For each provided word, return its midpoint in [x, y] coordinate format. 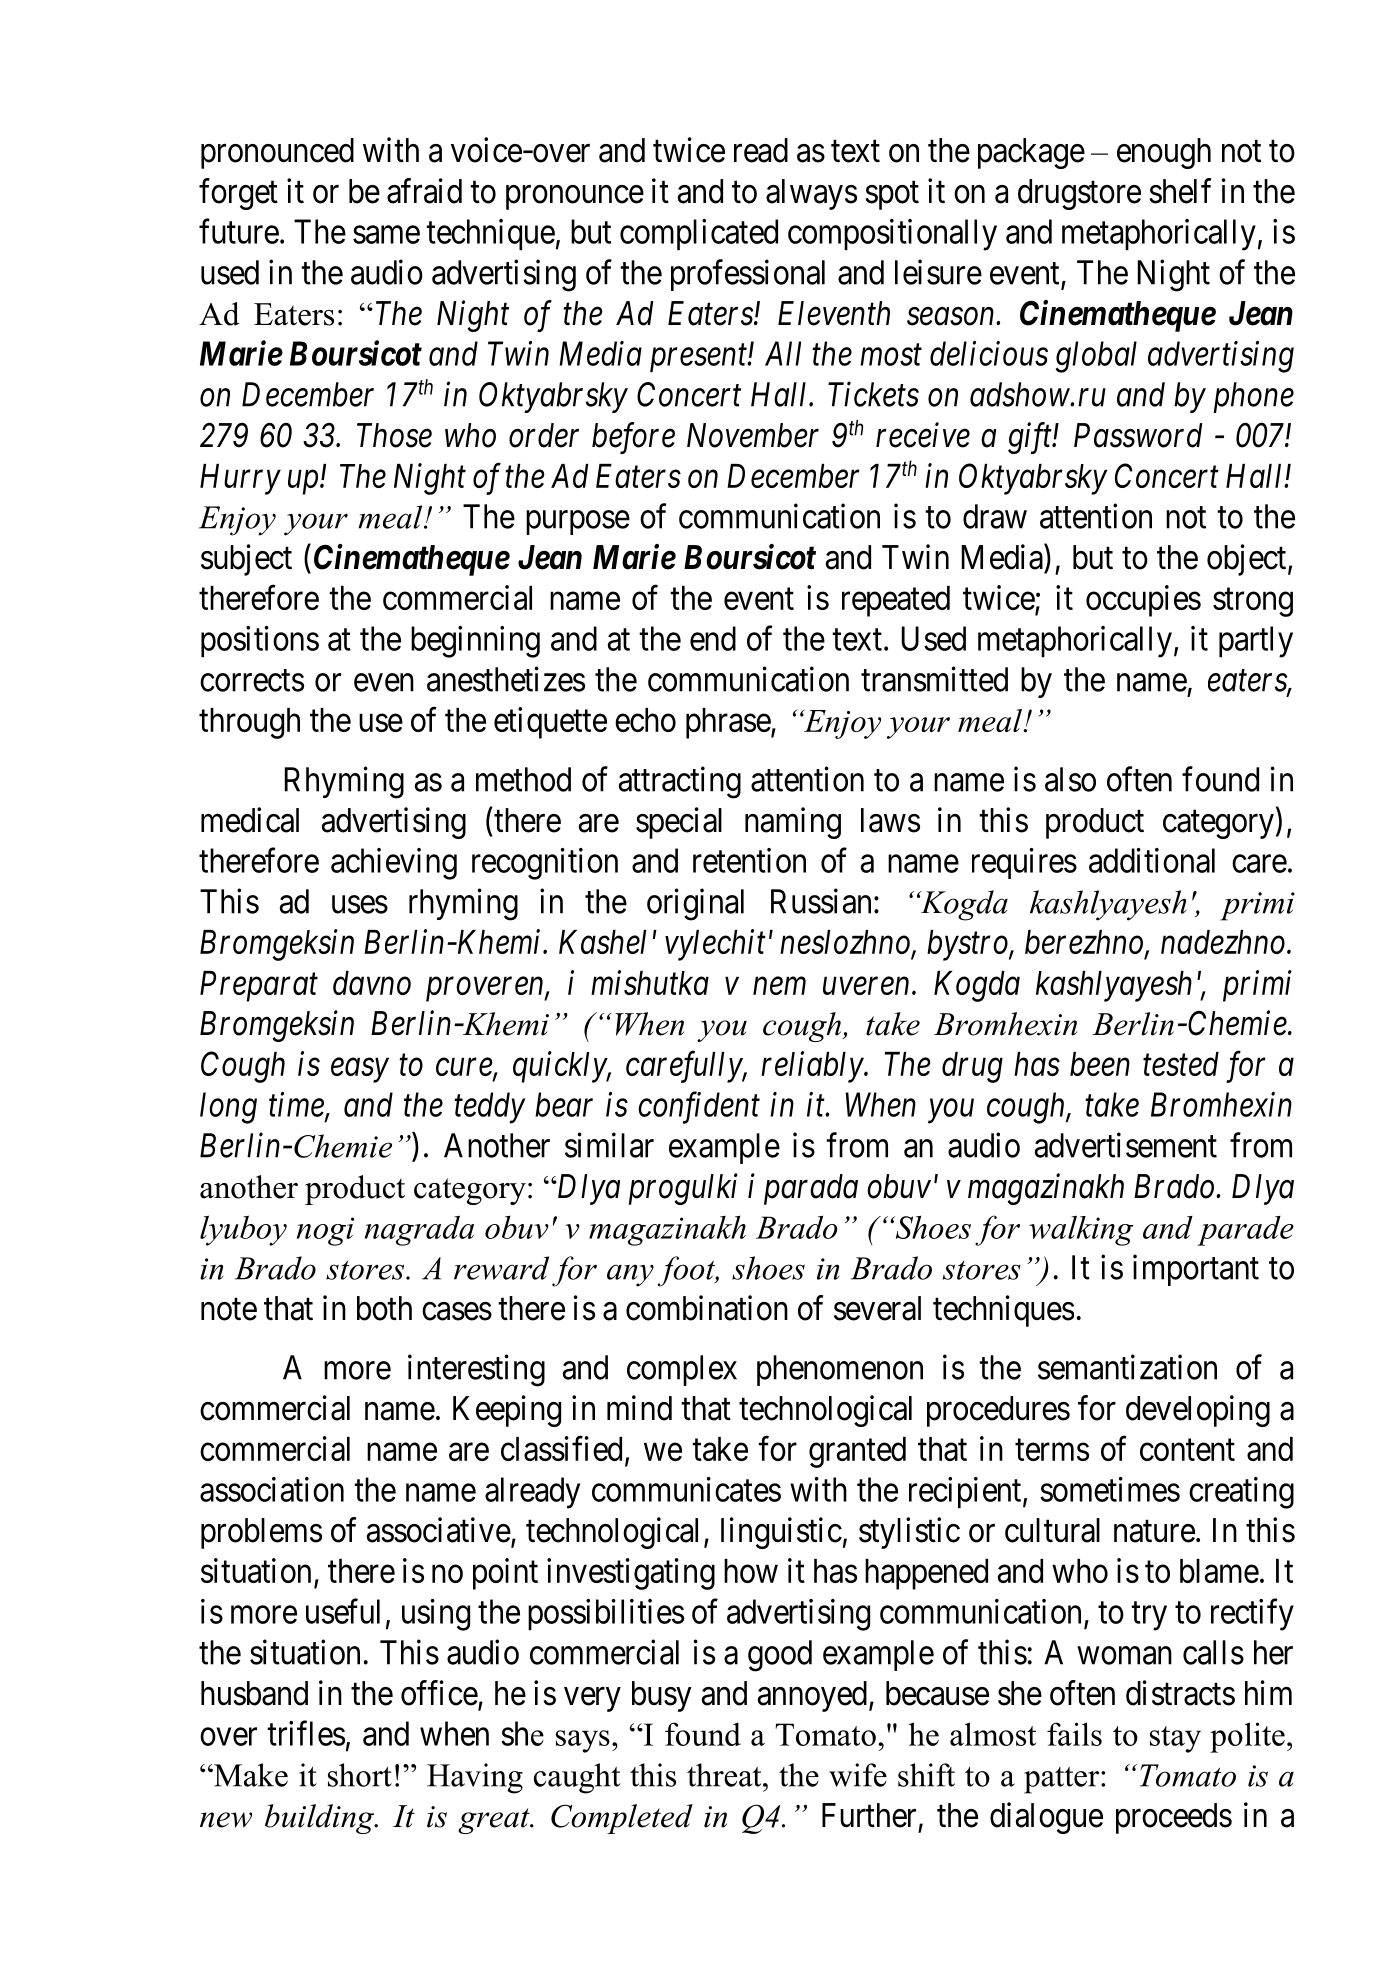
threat [725, 1775]
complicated [699, 235]
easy [360, 1071]
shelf [1180, 191]
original [695, 904]
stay [1175, 1739]
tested [1181, 1064]
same [386, 235]
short [360, 1775]
